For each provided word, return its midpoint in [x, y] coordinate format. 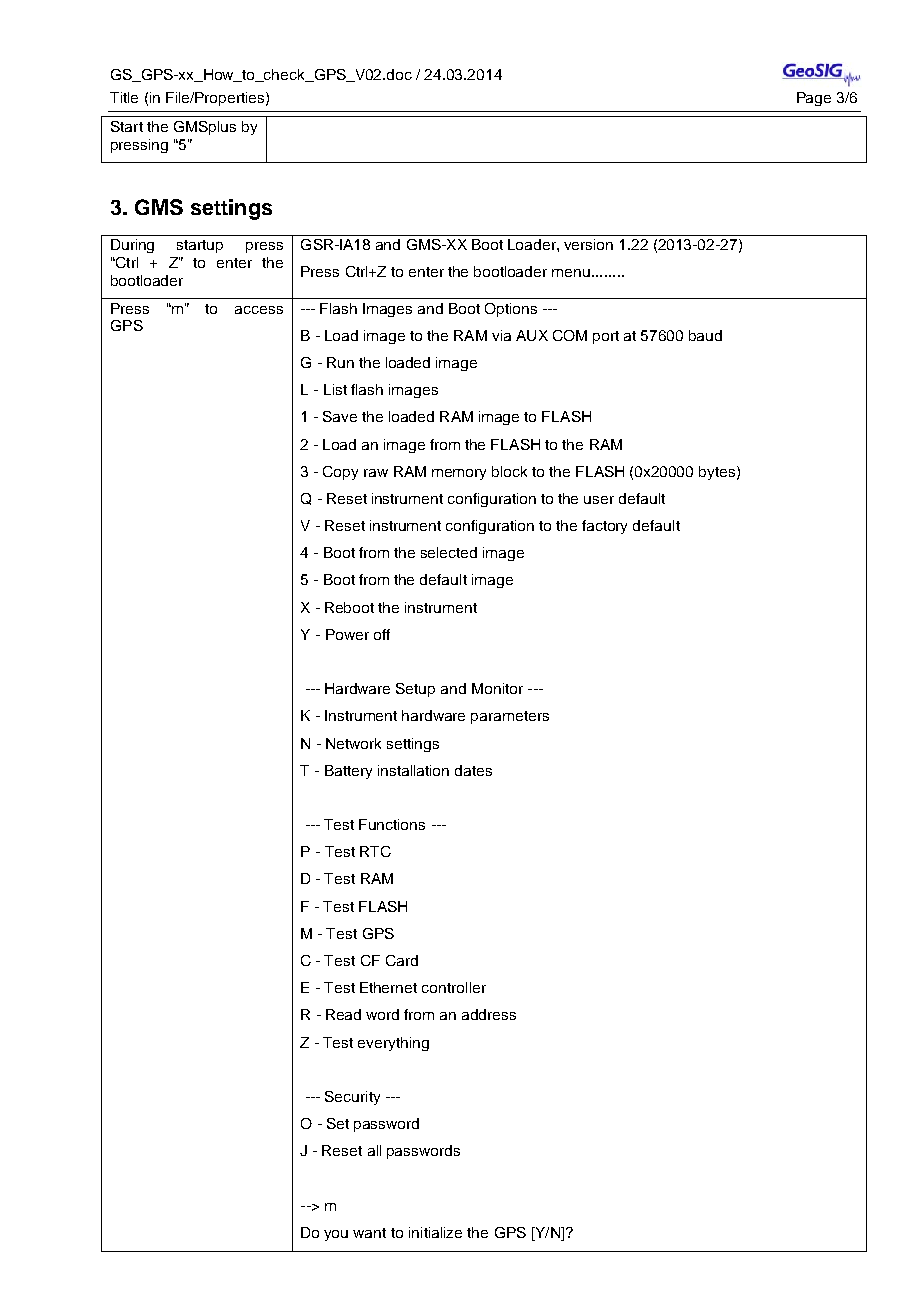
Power [347, 634]
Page [814, 99]
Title [124, 97]
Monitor [497, 688]
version [588, 244]
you [336, 1235]
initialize [435, 1232]
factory [604, 527]
